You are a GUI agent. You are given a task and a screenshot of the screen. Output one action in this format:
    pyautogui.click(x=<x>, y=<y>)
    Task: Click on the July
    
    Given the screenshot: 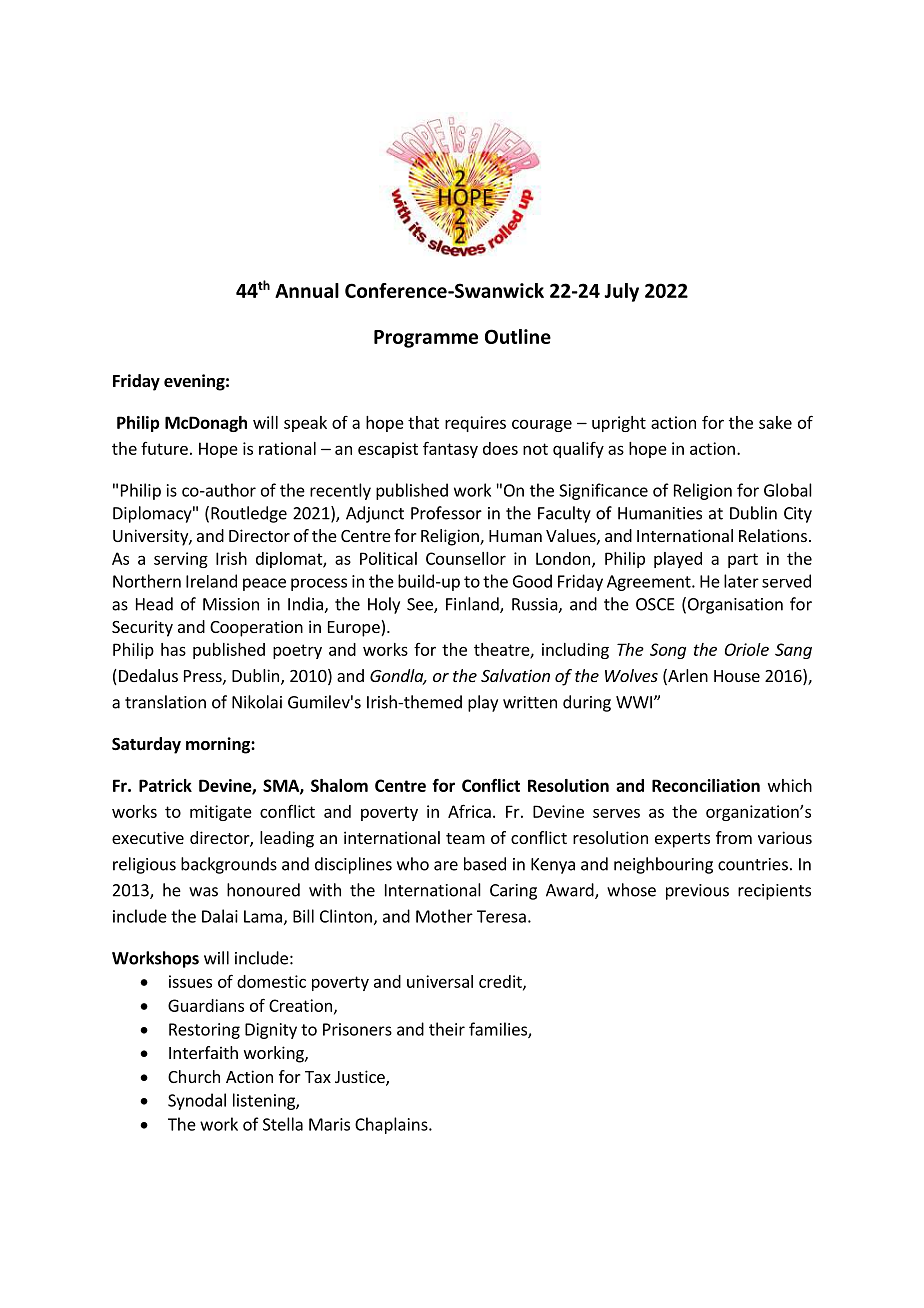 What is the action you would take?
    pyautogui.click(x=621, y=292)
